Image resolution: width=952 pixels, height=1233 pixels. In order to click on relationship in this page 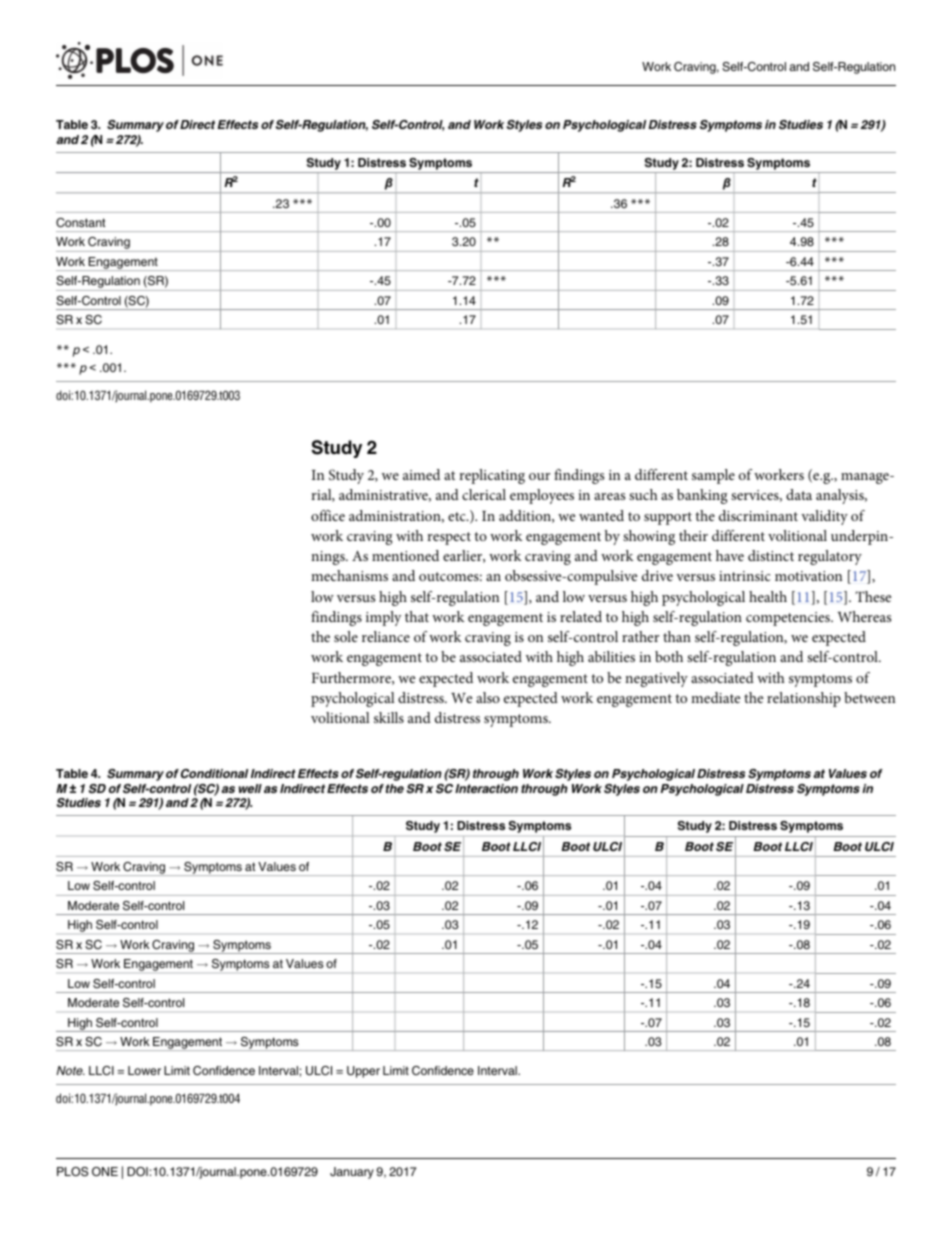, I will do `click(804, 699)`.
